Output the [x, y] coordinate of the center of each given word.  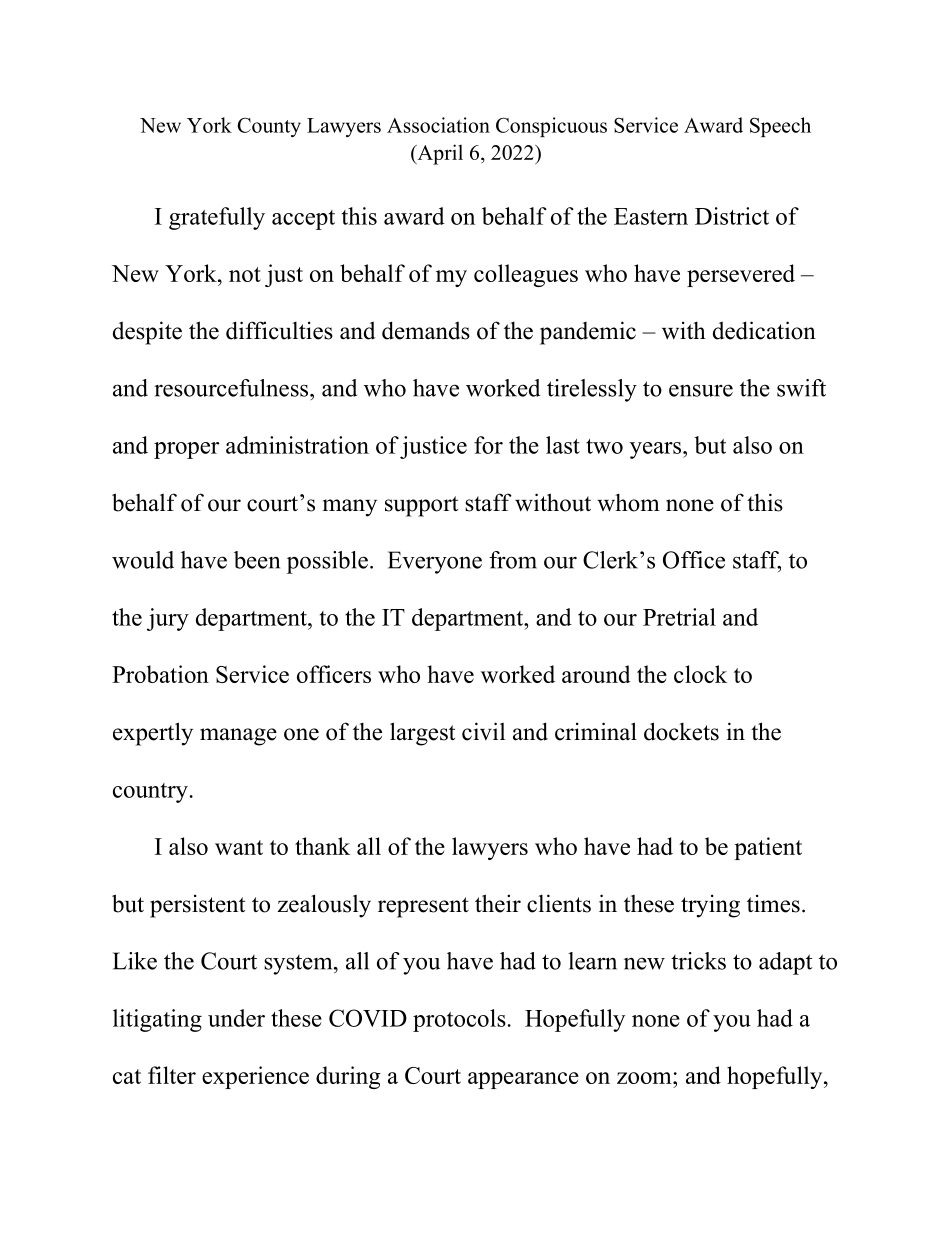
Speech [780, 127]
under [236, 1018]
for [488, 445]
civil [483, 731]
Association [438, 125]
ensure [701, 390]
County [269, 127]
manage [238, 737]
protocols [459, 1020]
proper [186, 450]
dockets [681, 731]
